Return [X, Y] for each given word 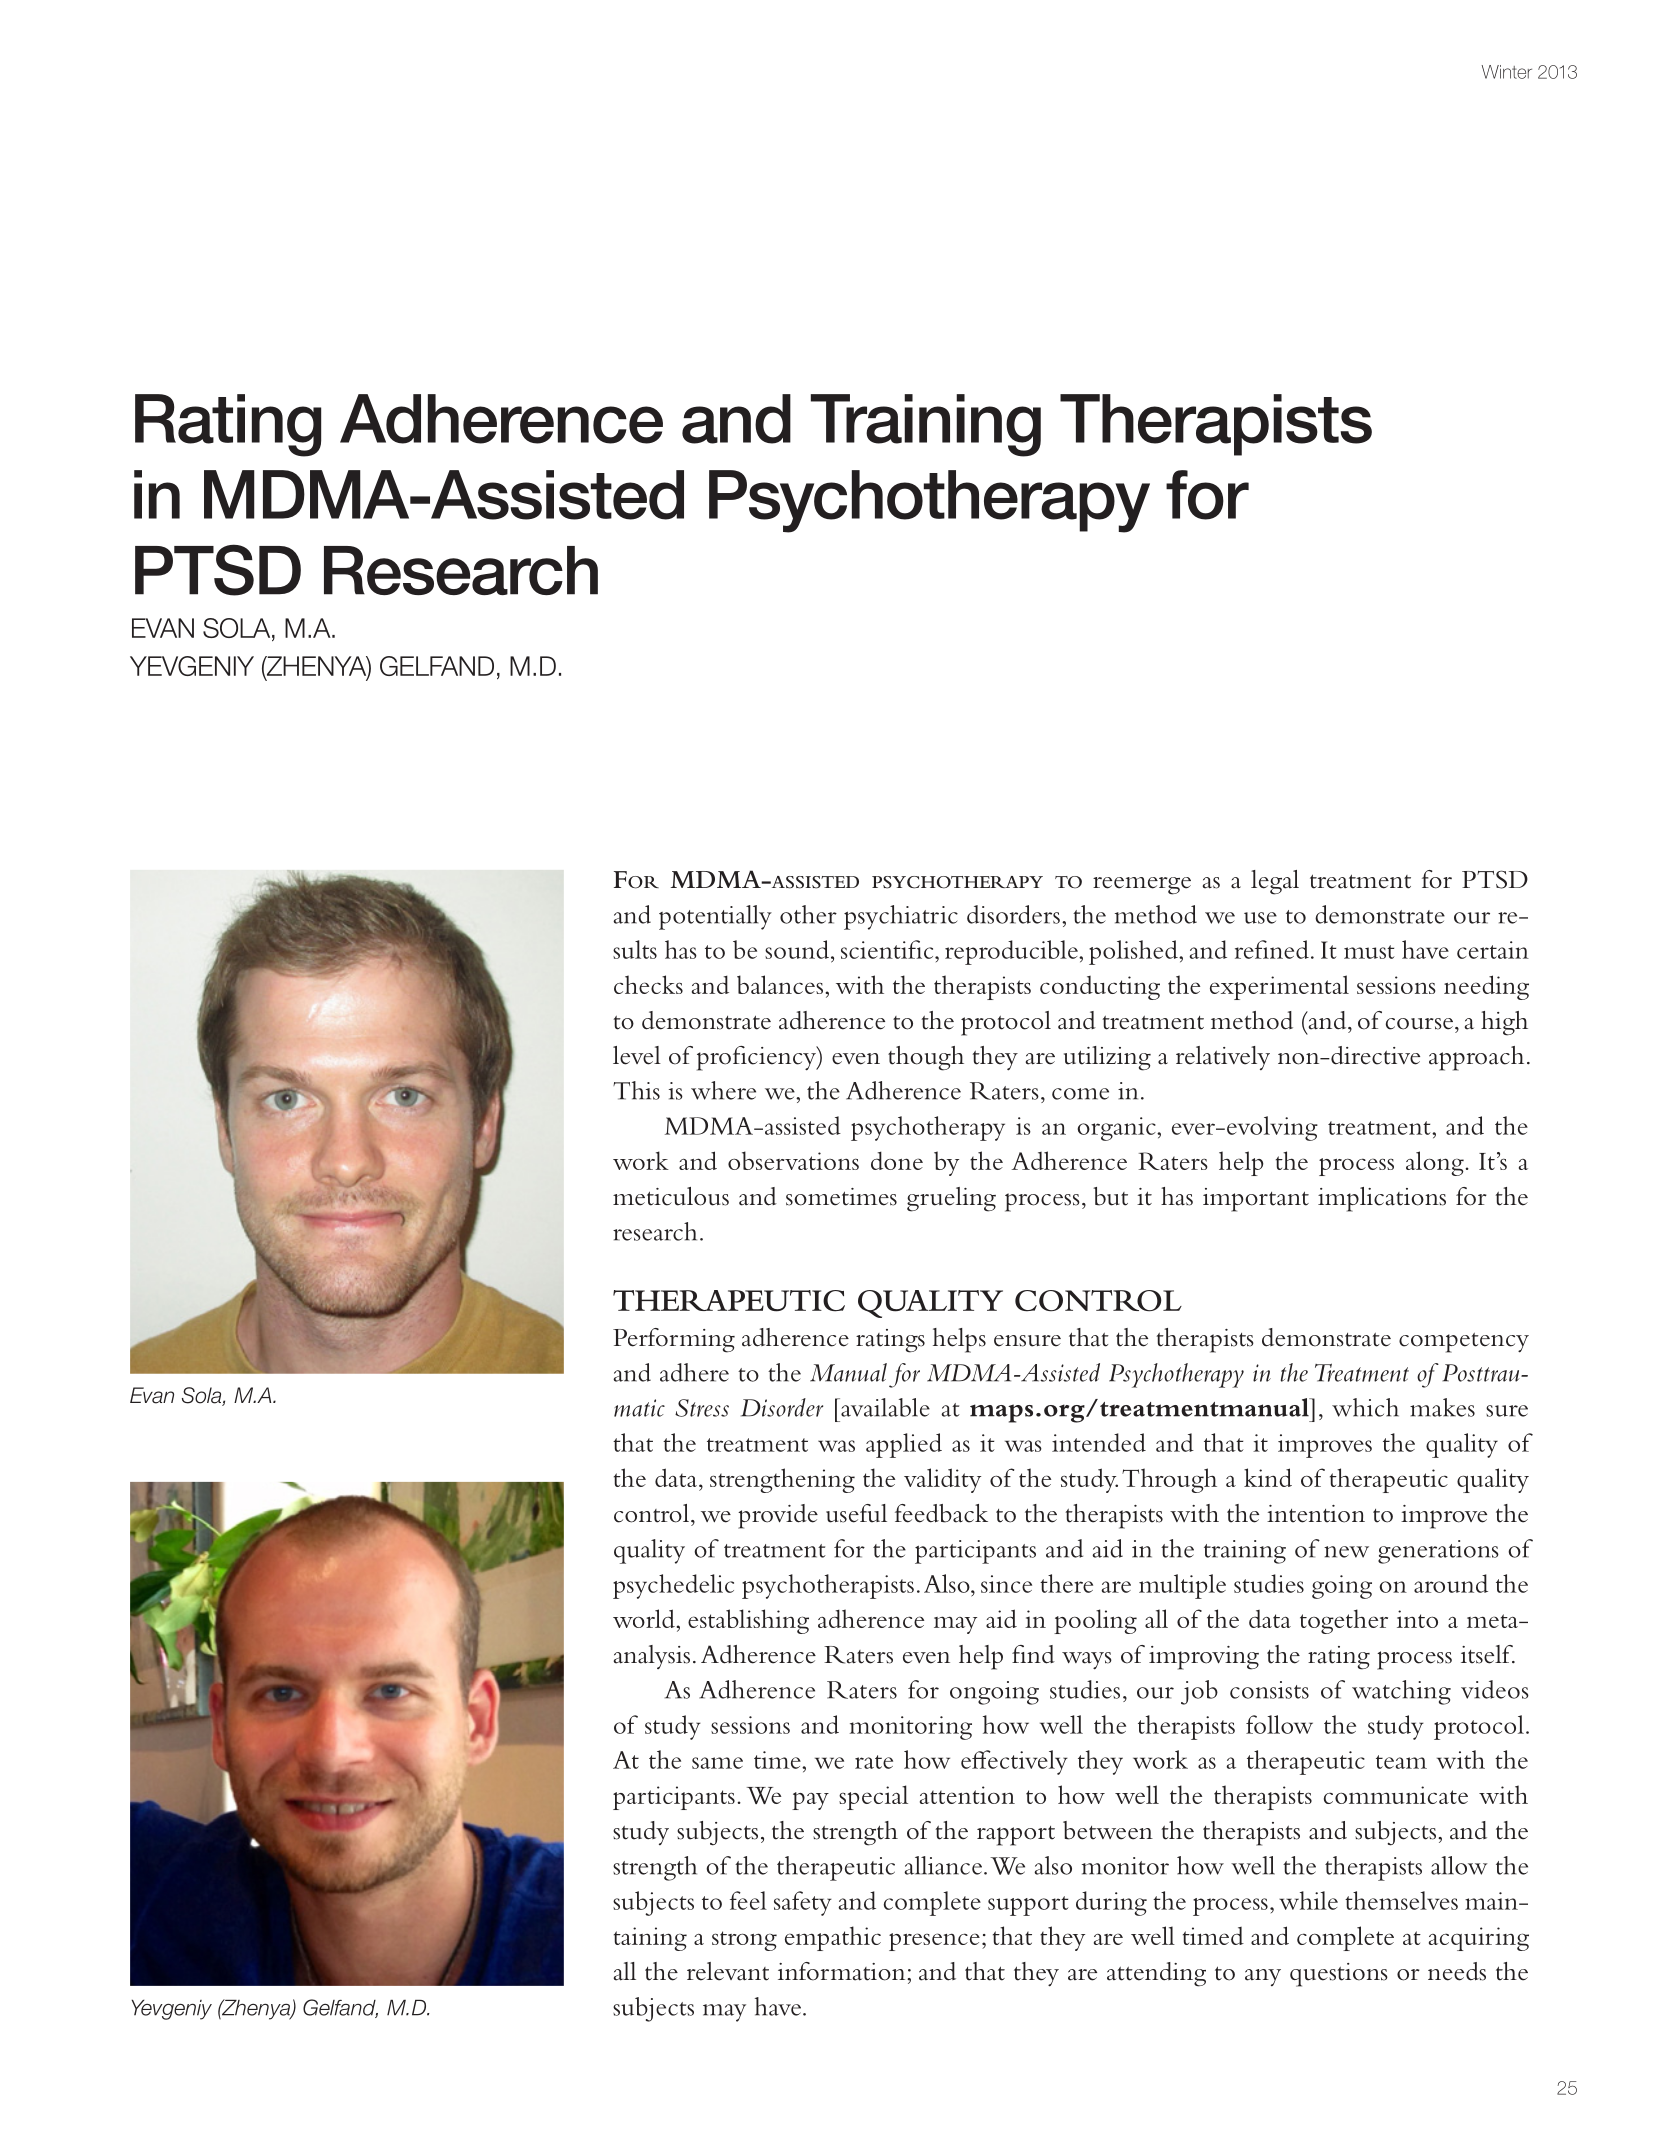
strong [744, 1941]
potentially [715, 917]
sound [797, 949]
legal [1275, 882]
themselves [1401, 1900]
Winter [1507, 72]
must [1369, 952]
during [1111, 1903]
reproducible [1012, 952]
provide [778, 1516]
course [1421, 1024]
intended [1099, 1442]
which [1365, 1407]
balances [780, 984]
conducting [1100, 988]
